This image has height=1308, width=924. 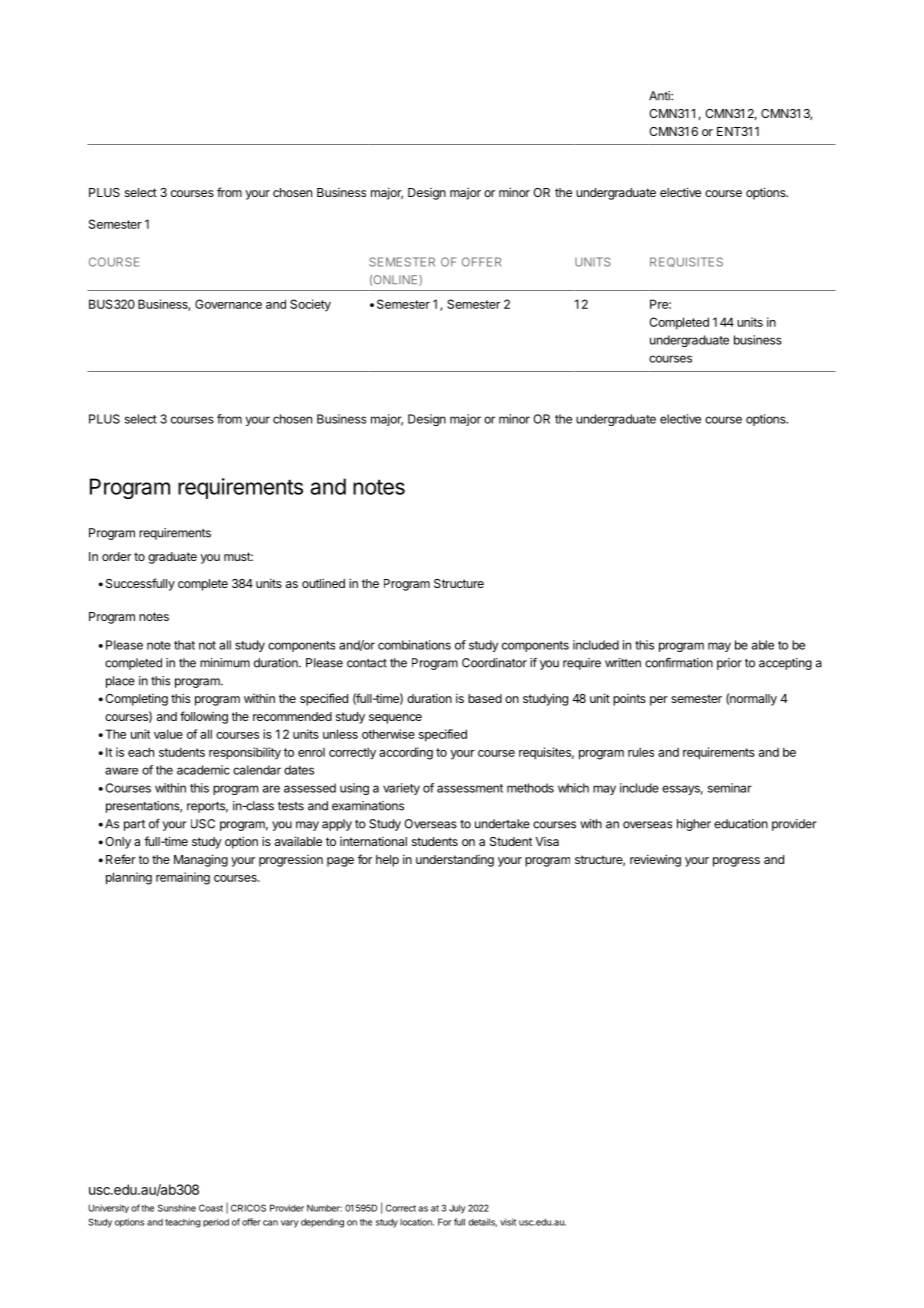 What do you see at coordinates (183, 878) in the image?
I see `remaining` at bounding box center [183, 878].
